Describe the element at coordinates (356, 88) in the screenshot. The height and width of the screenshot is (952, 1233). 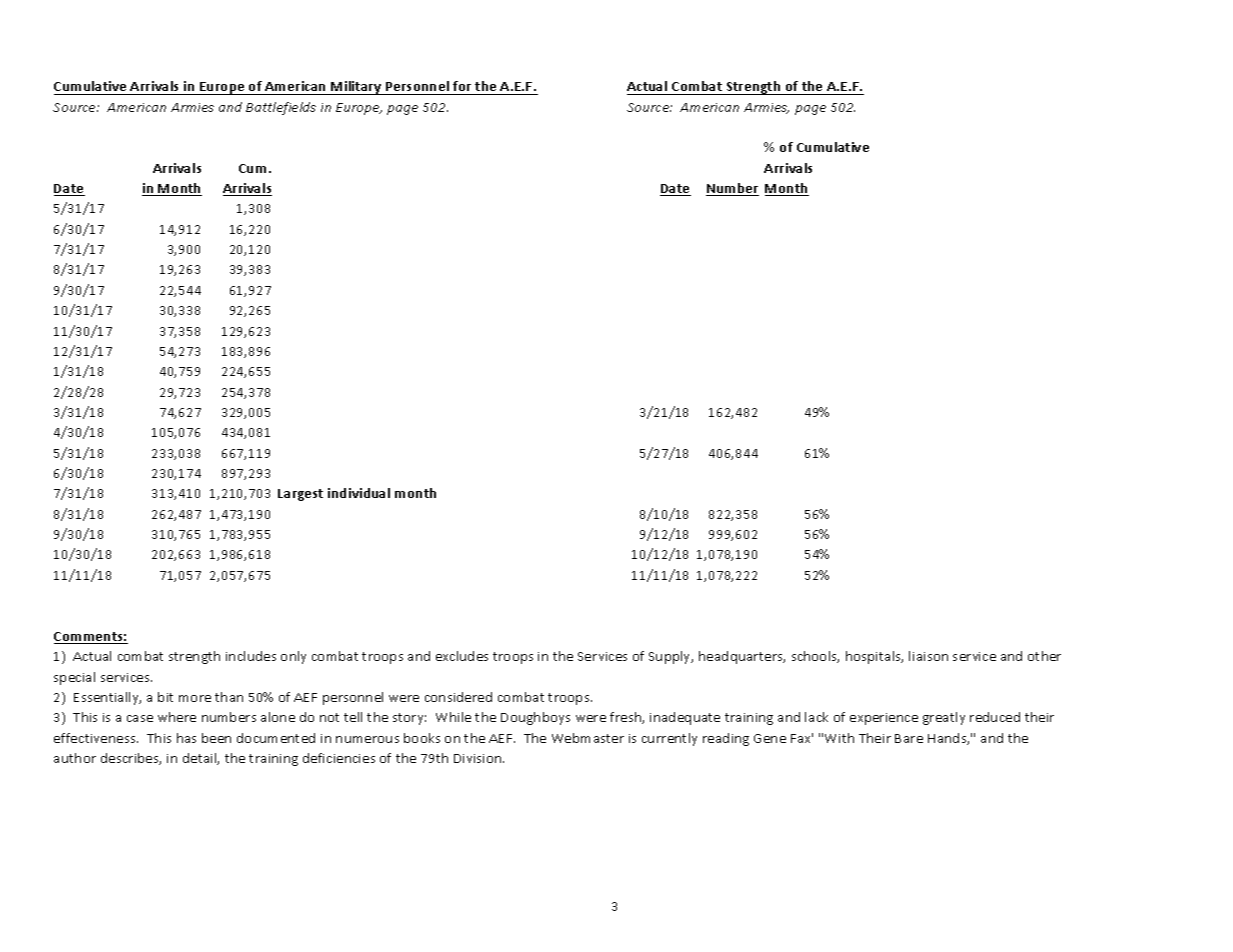
I see `Military` at that location.
